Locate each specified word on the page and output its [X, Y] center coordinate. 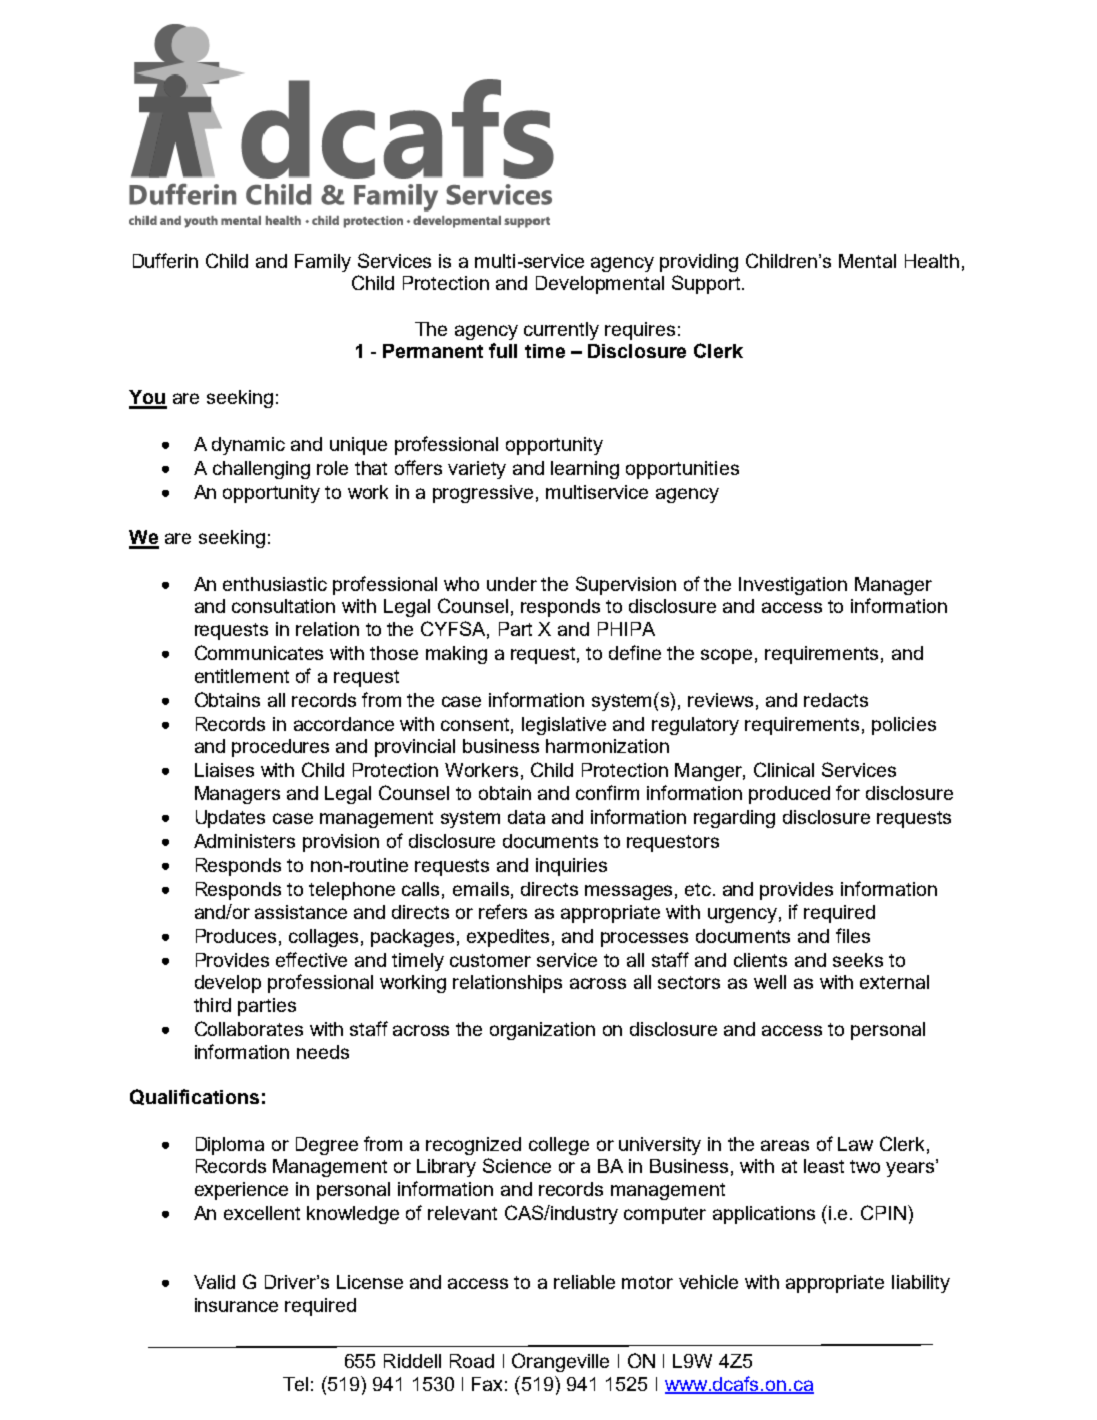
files [853, 935]
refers [503, 911]
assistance [301, 912]
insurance [236, 1305]
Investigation [793, 586]
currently [561, 331]
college [559, 1146]
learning [585, 470]
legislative [564, 726]
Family [323, 263]
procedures [280, 748]
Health [932, 261]
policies [904, 726]
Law [855, 1144]
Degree [327, 1146]
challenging [261, 470]
